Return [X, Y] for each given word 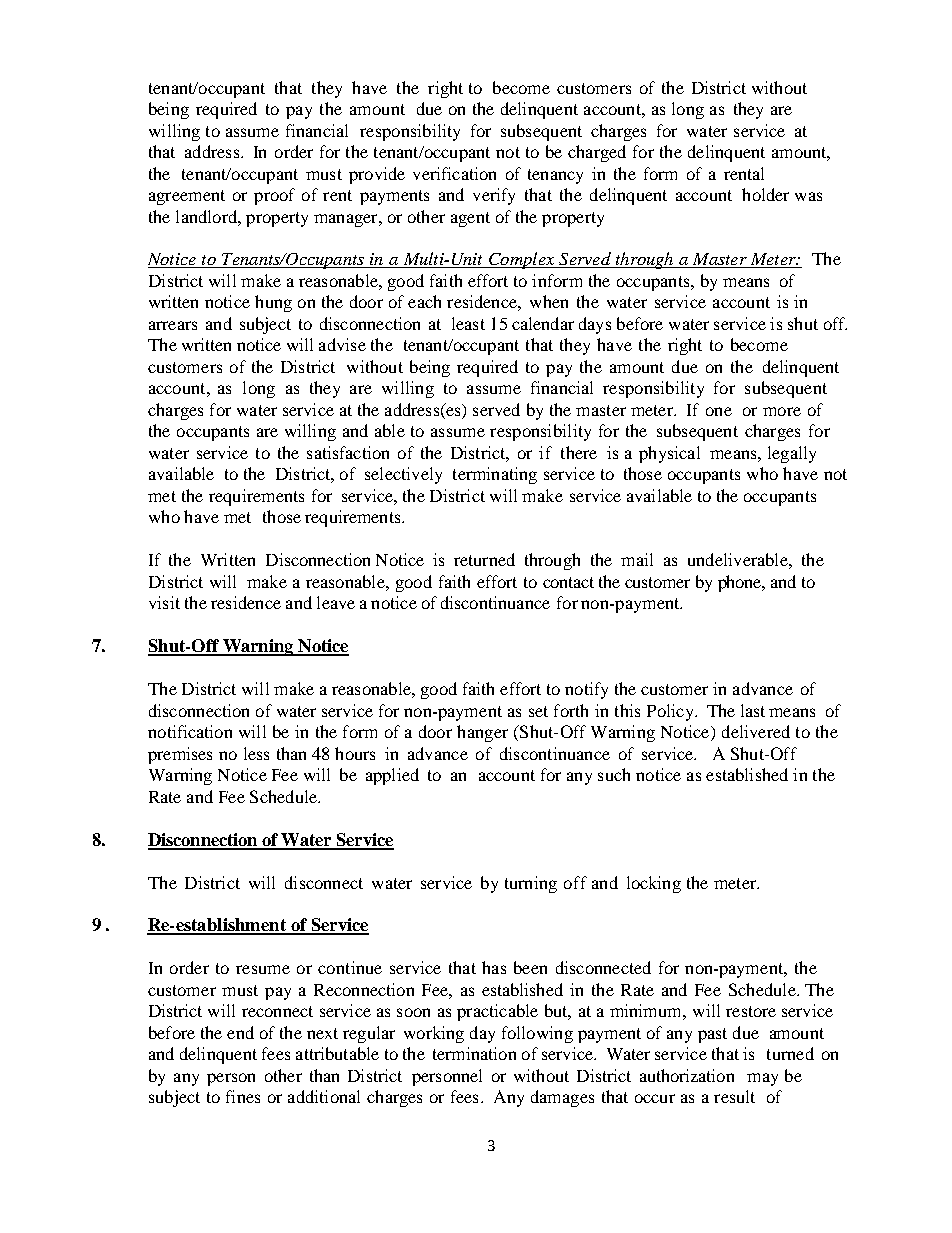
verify [494, 196]
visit [164, 602]
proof [274, 196]
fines [243, 1096]
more [782, 411]
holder [765, 194]
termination [474, 1053]
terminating [495, 475]
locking [654, 884]
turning [531, 884]
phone [741, 583]
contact [568, 582]
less [256, 753]
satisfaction [348, 452]
